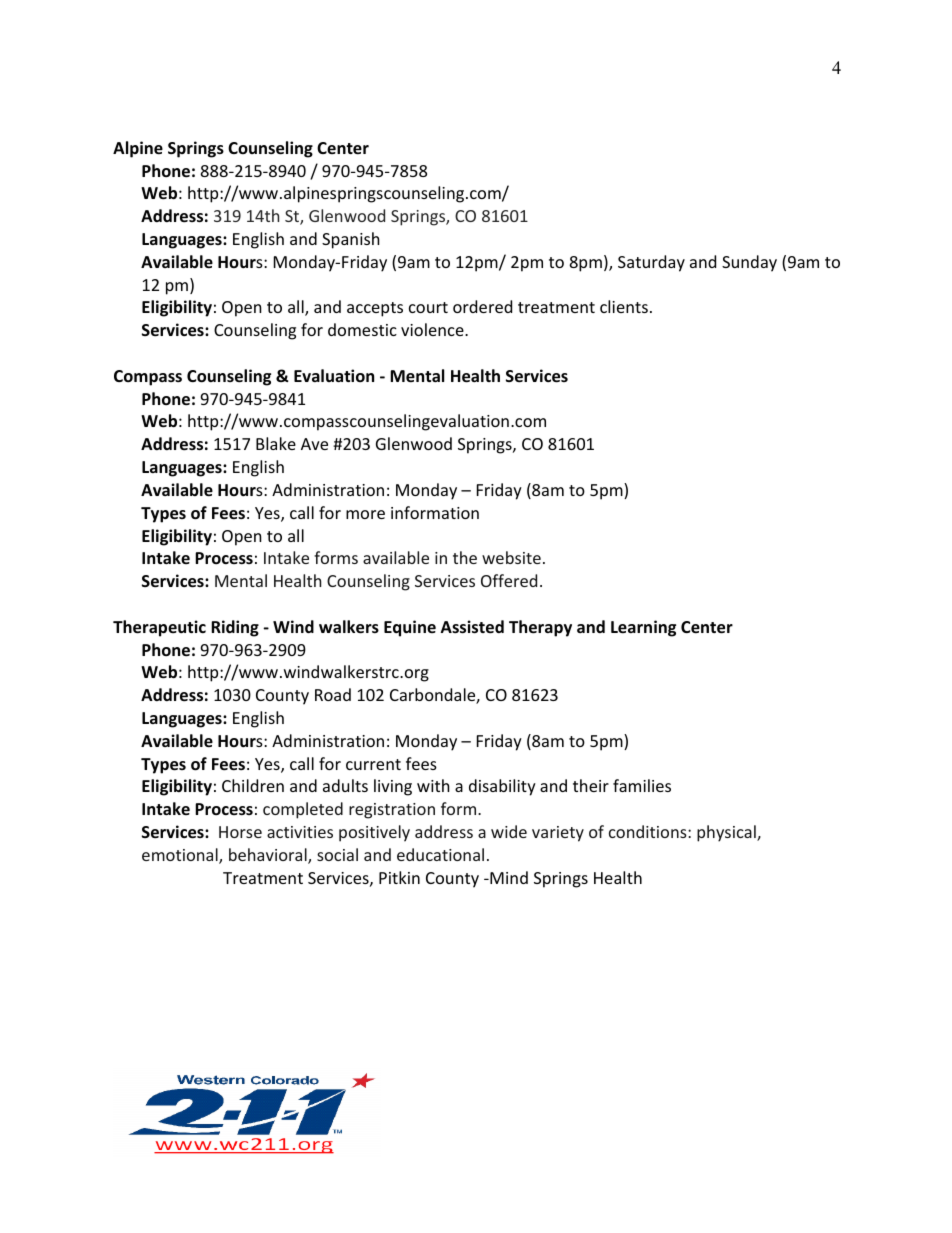 The width and height of the document is (952, 1233). Describe the element at coordinates (333, 694) in the document. I see `Road` at that location.
